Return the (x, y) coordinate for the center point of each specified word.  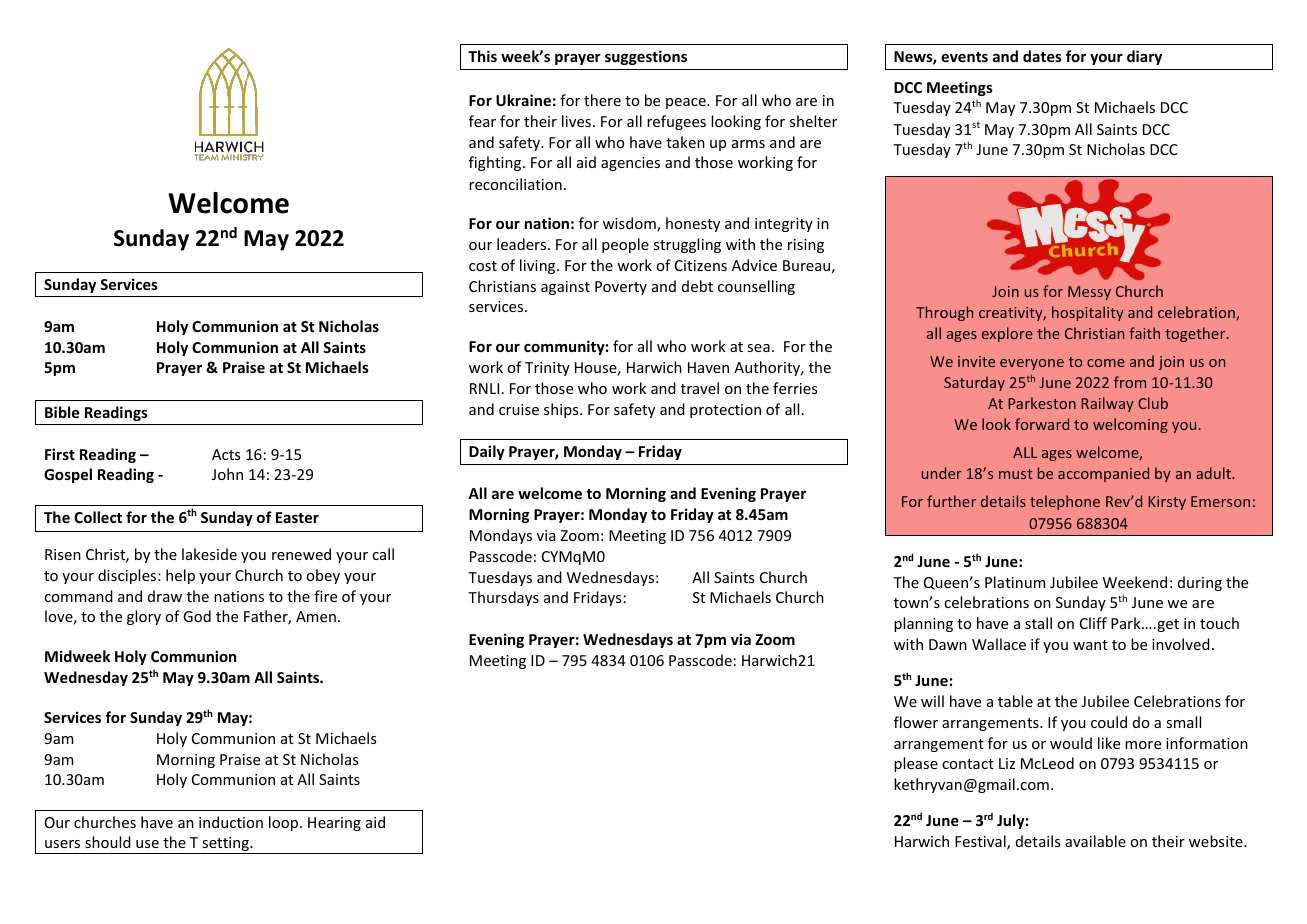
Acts (226, 454)
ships (562, 410)
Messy (1089, 293)
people (625, 245)
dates (1042, 56)
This (482, 56)
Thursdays (503, 598)
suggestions (646, 57)
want (1090, 645)
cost (483, 266)
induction (231, 822)
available (1095, 841)
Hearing (334, 824)
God (197, 616)
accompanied (1103, 474)
